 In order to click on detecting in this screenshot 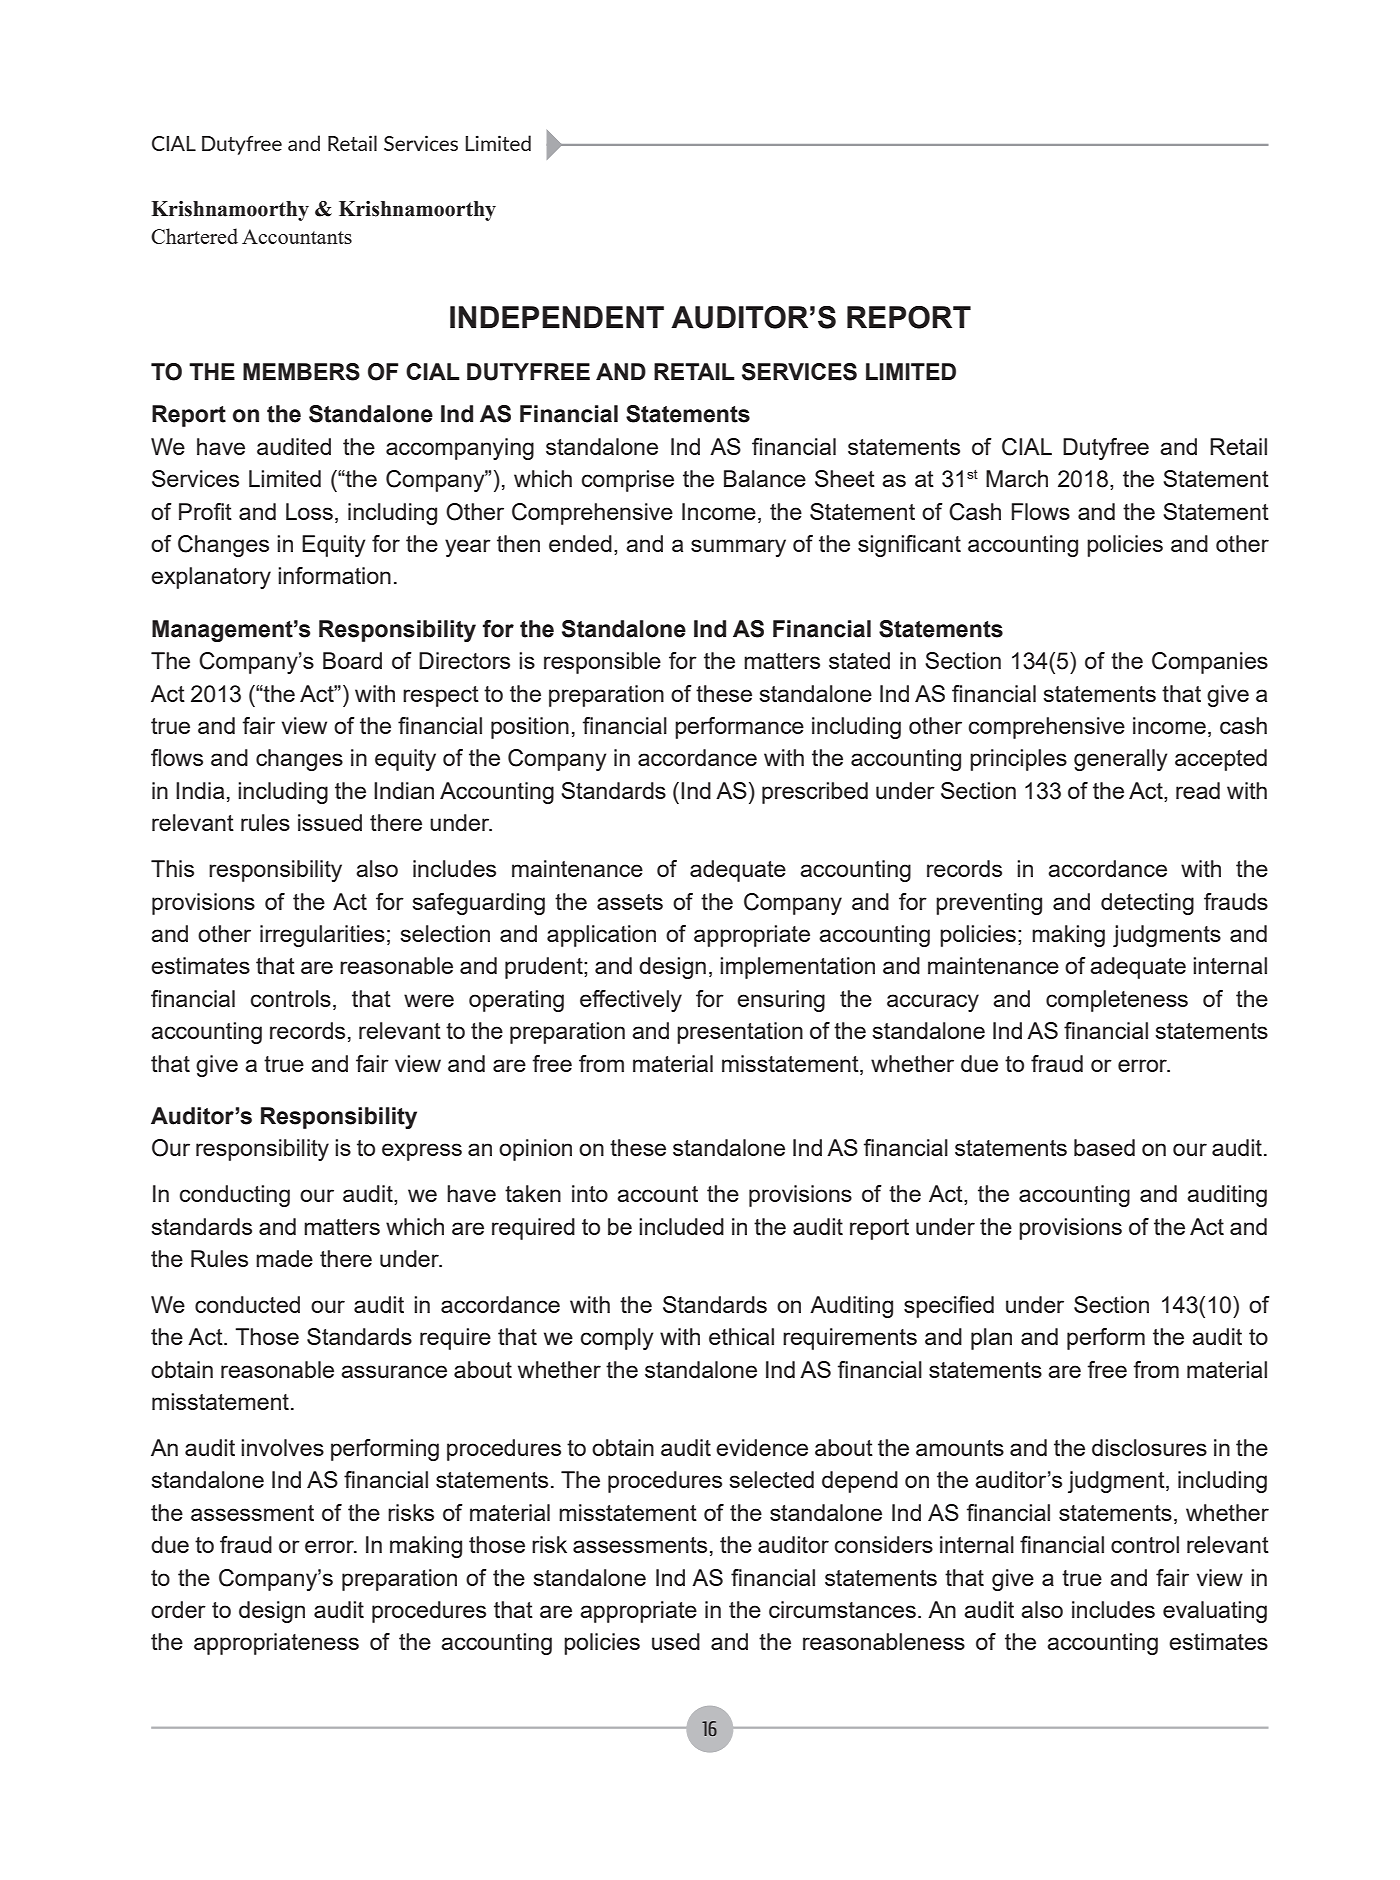, I will do `click(1147, 904)`.
